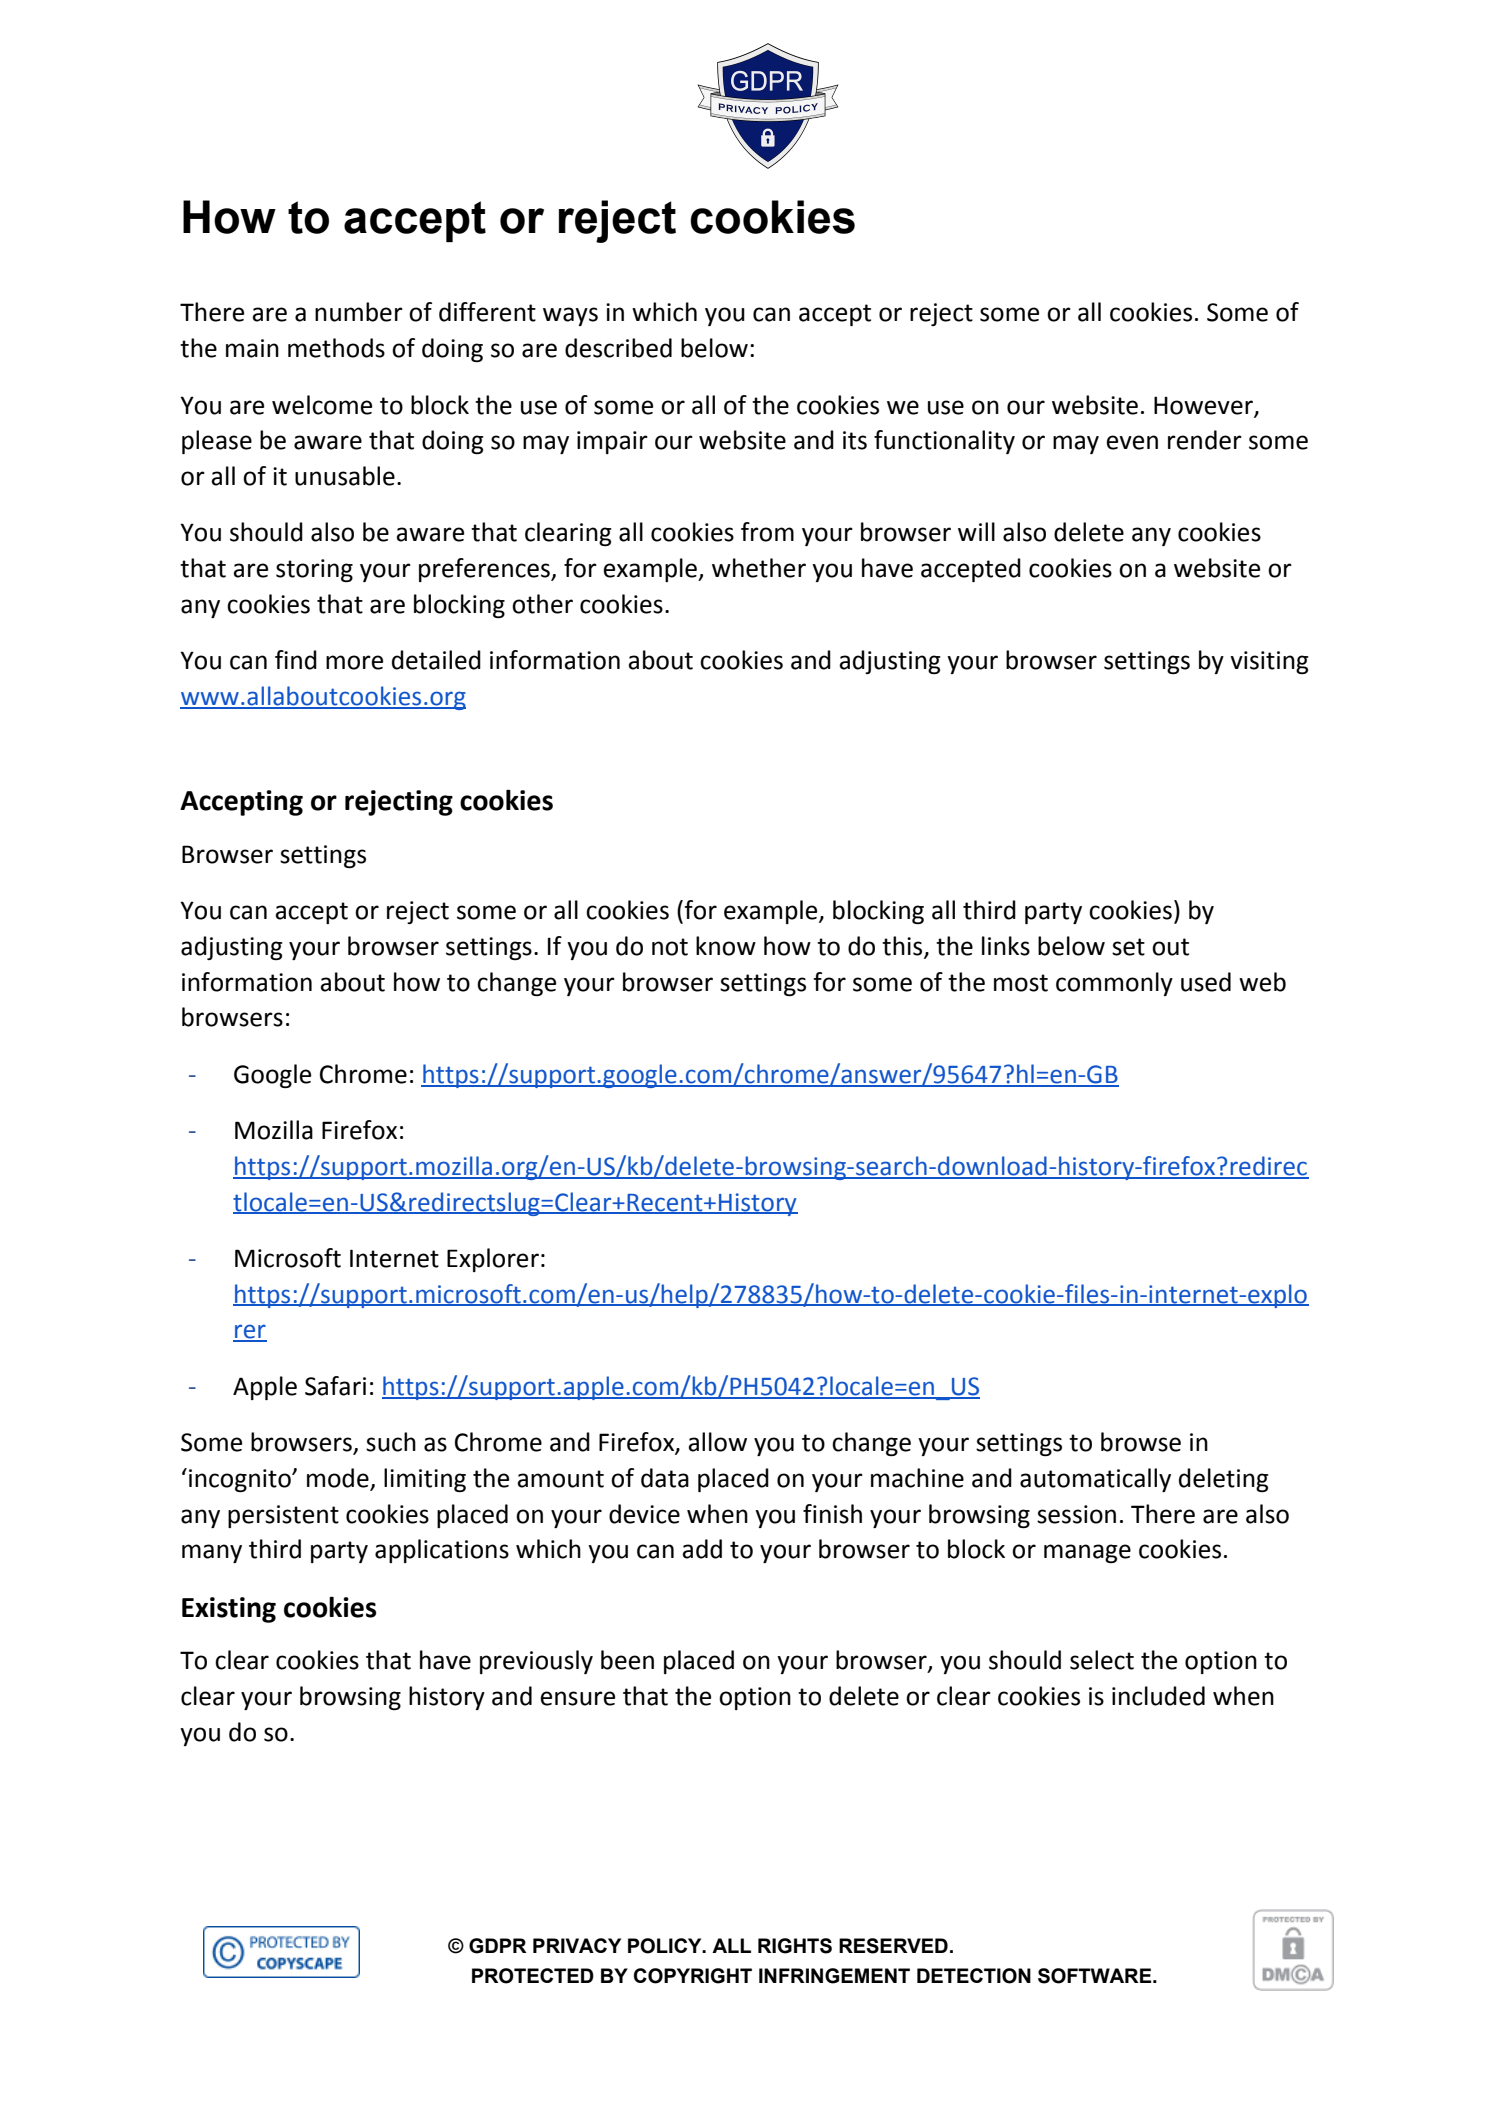 This image has height=2111, width=1493. Describe the element at coordinates (618, 348) in the image. I see `described` at that location.
